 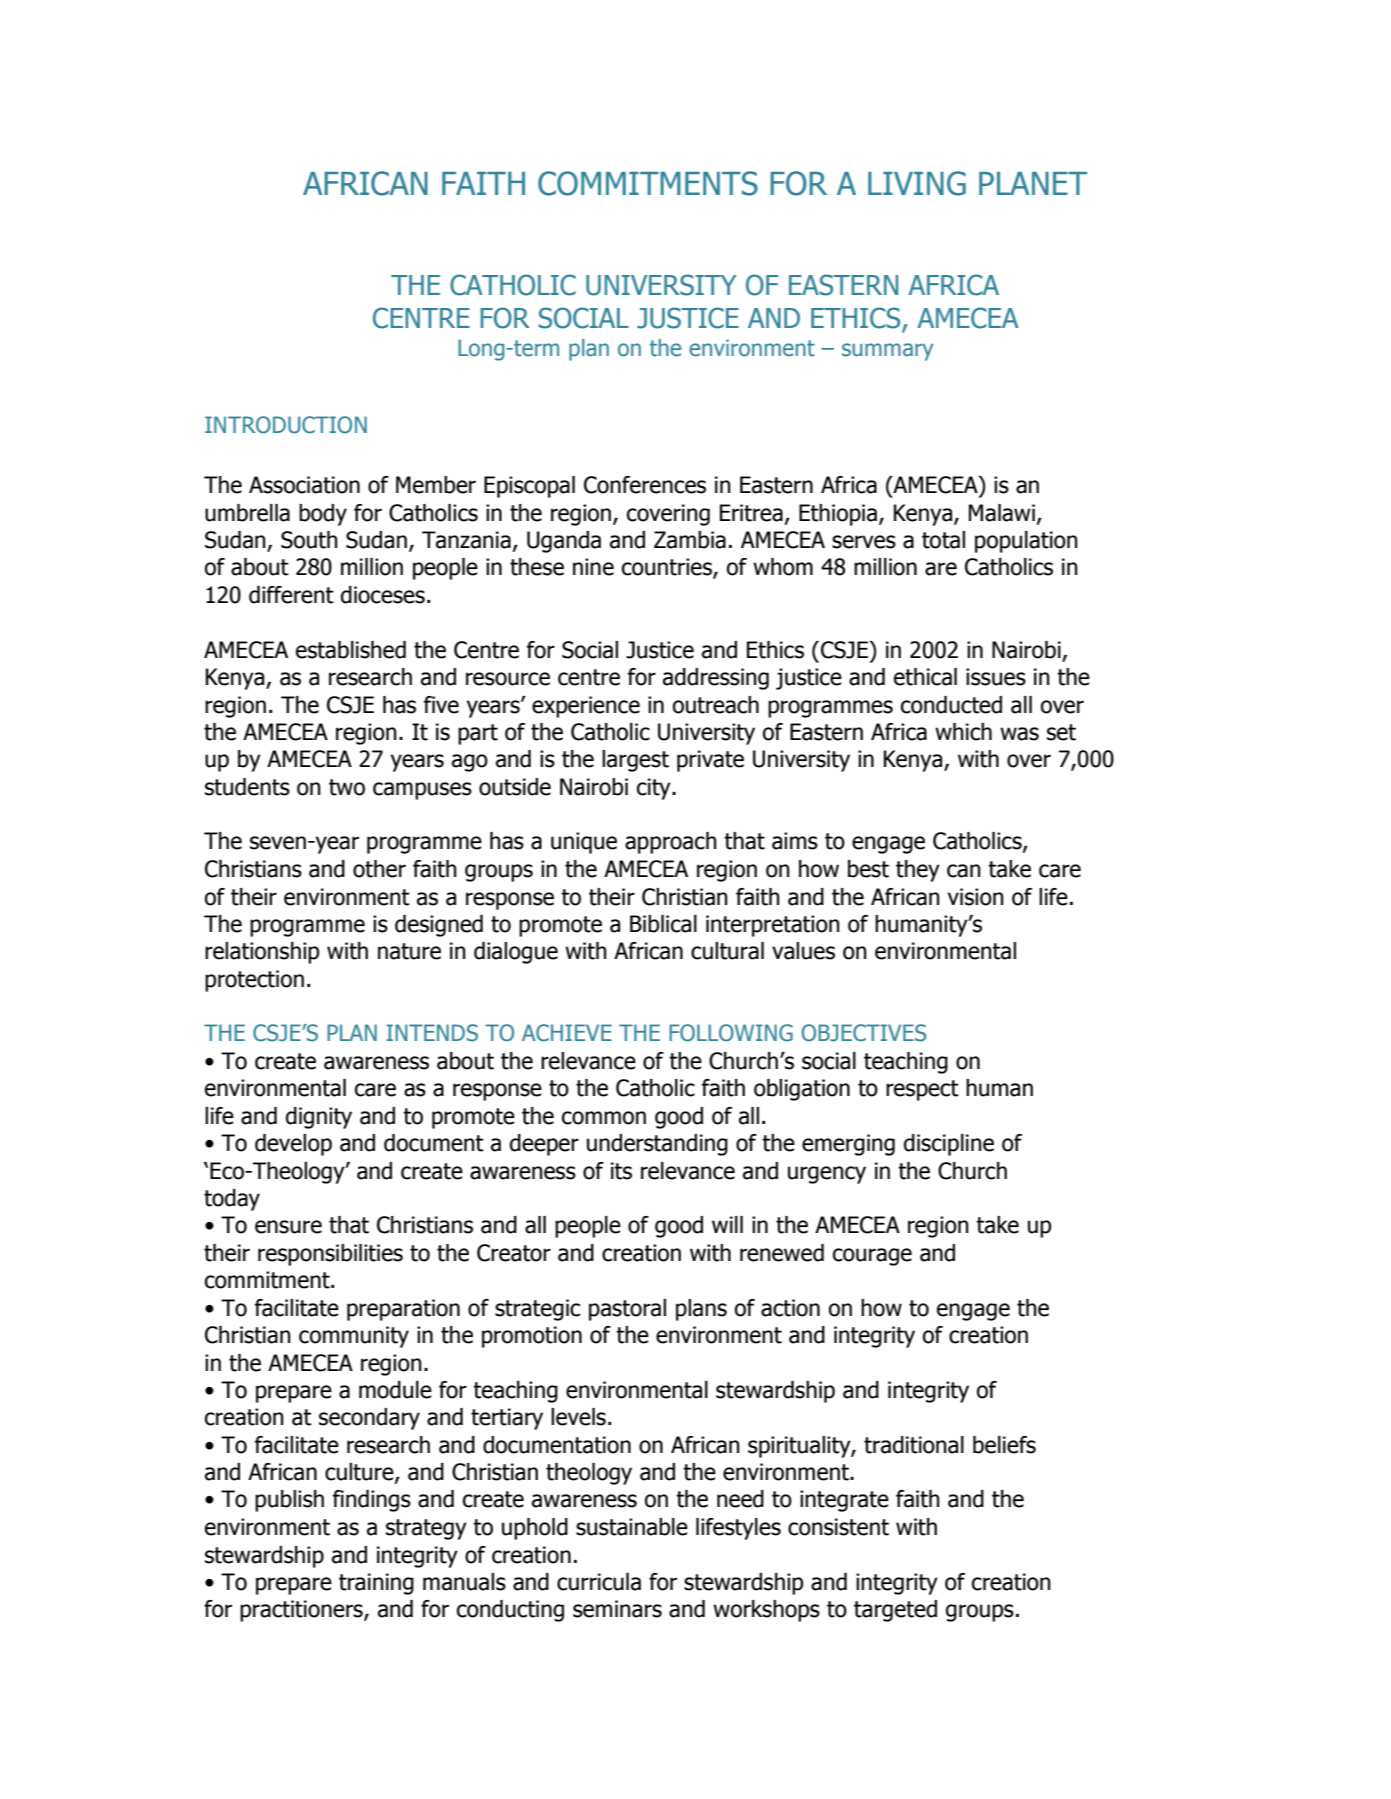 What do you see at coordinates (690, 540) in the page?
I see `Zambia` at bounding box center [690, 540].
